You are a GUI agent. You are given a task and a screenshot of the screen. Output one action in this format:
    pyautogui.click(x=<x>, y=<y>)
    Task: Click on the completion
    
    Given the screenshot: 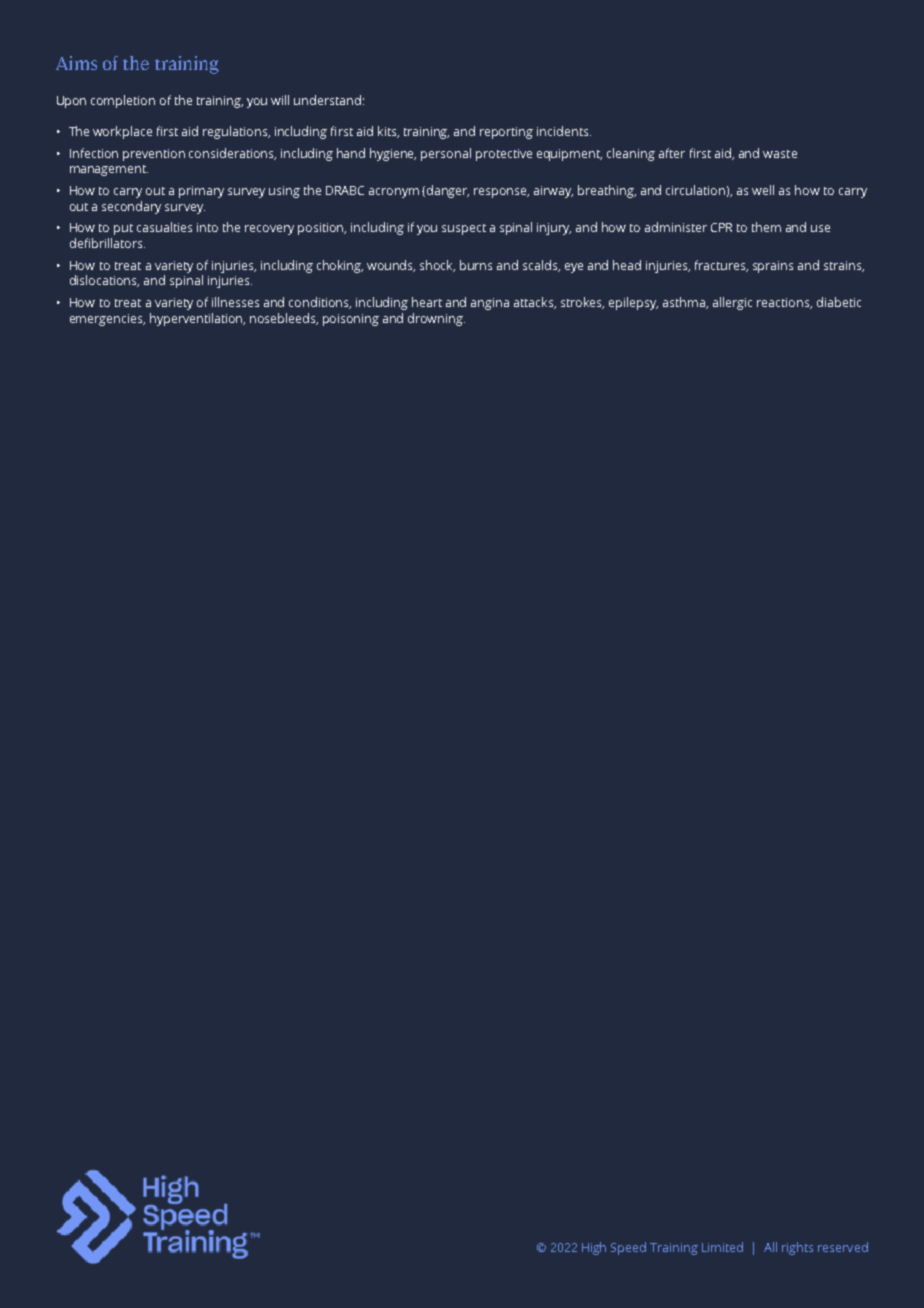 What is the action you would take?
    pyautogui.click(x=123, y=101)
